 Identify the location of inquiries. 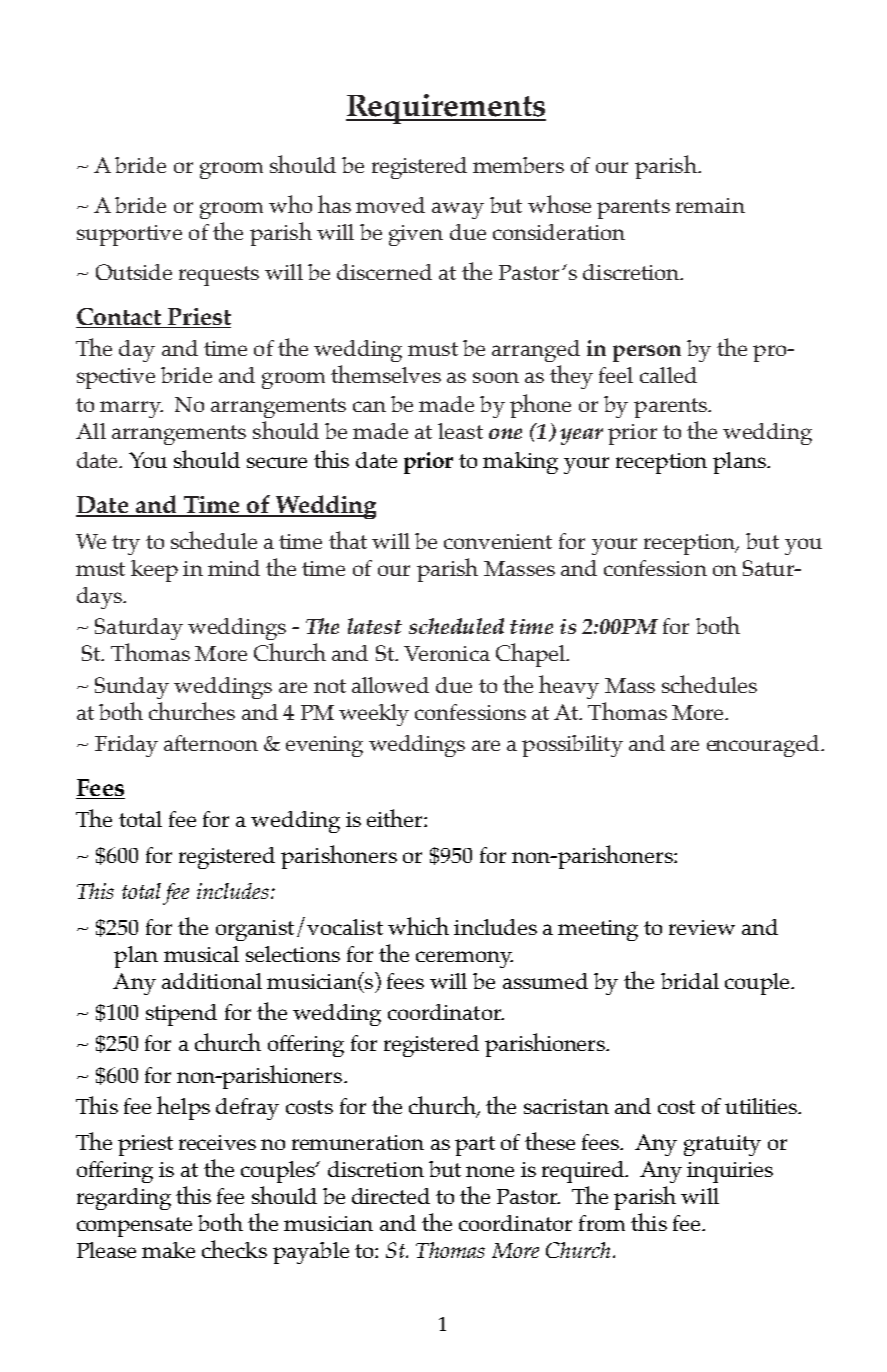
(730, 1172).
